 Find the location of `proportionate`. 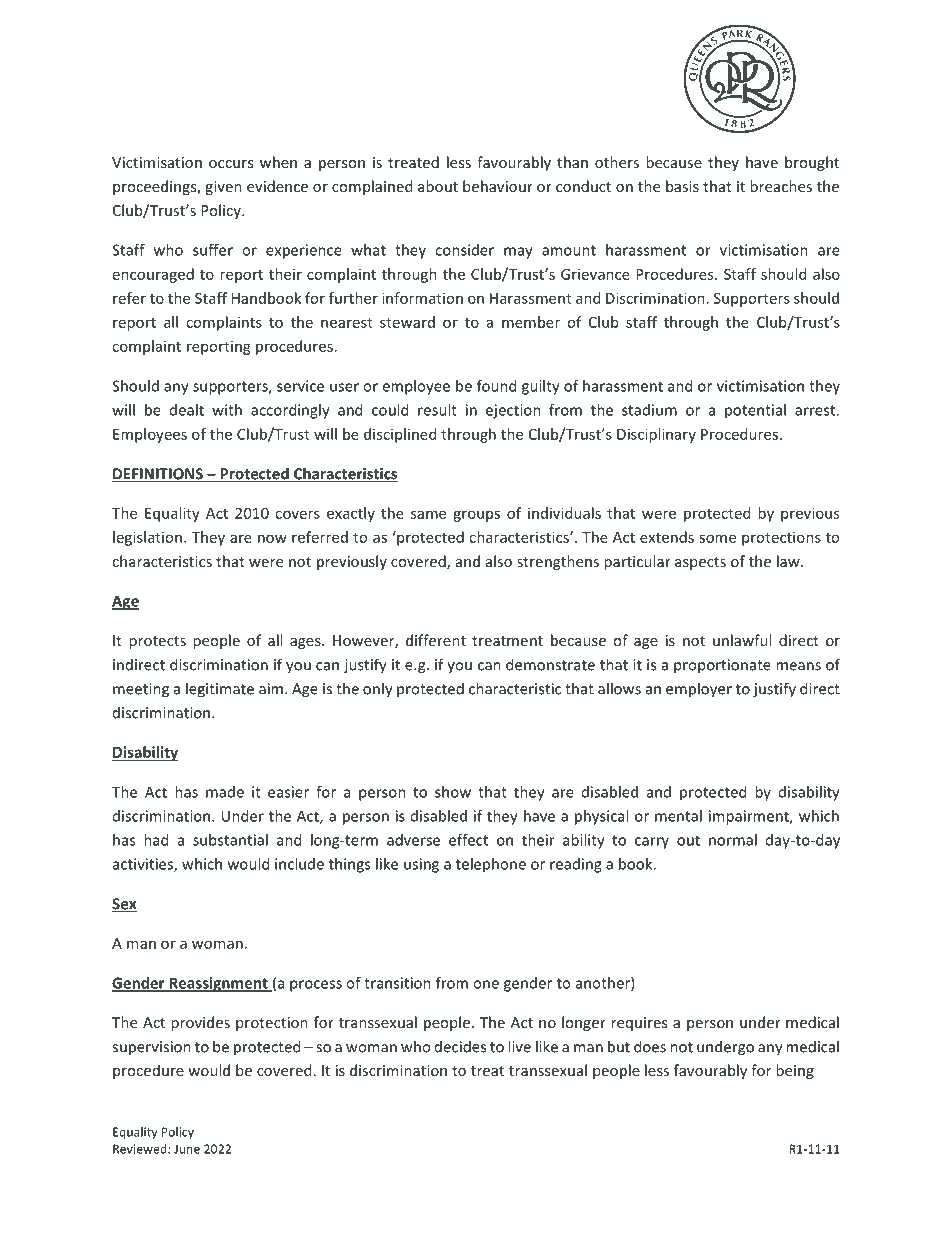

proportionate is located at coordinates (722, 666).
